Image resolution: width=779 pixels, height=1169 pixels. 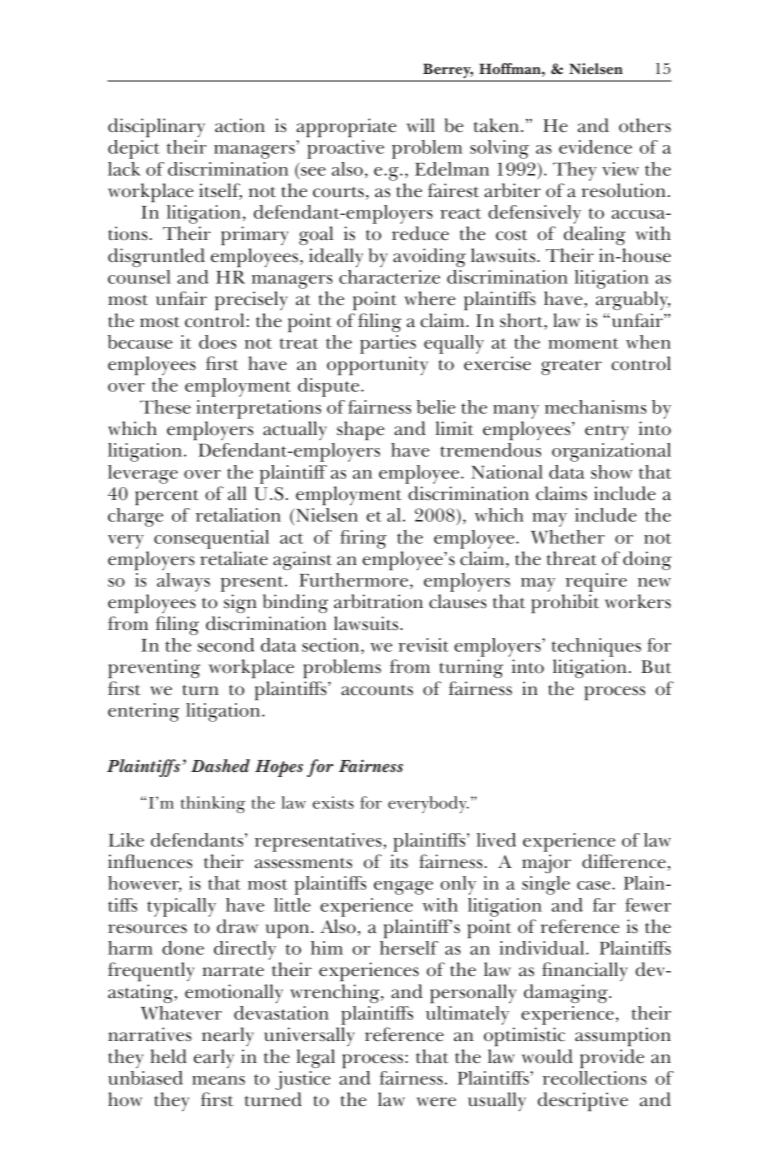 What do you see at coordinates (156, 128) in the screenshot?
I see `disciplinary` at bounding box center [156, 128].
